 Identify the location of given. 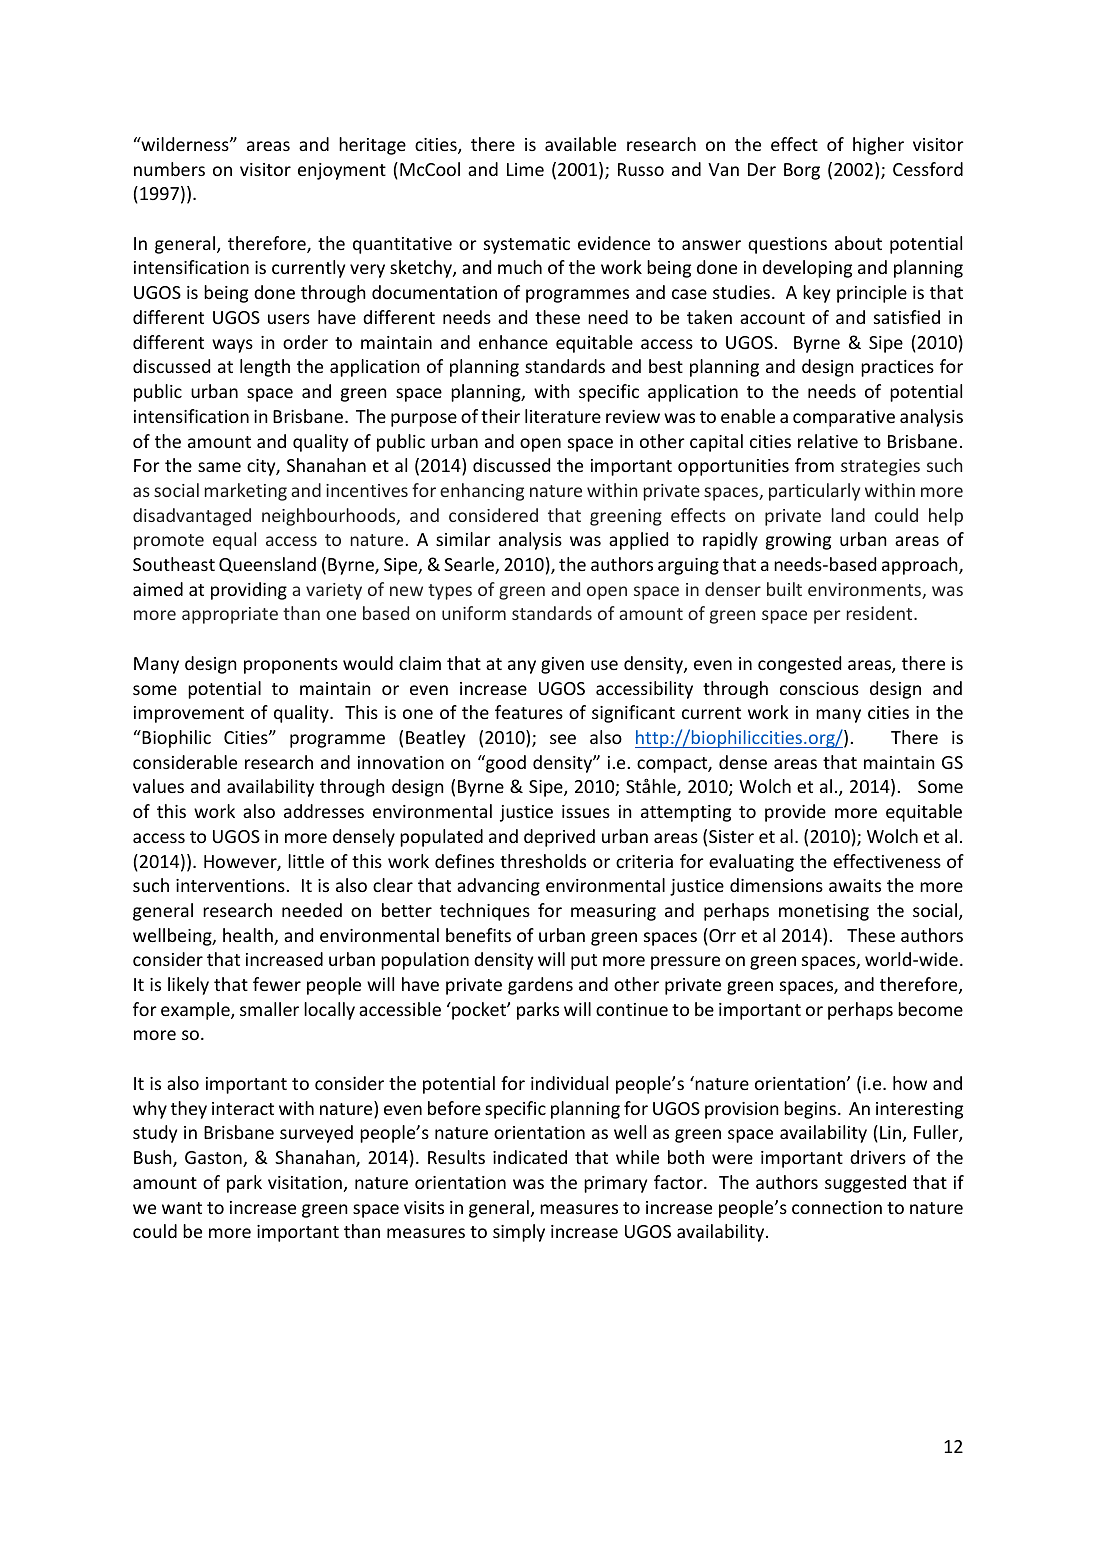
(562, 665).
